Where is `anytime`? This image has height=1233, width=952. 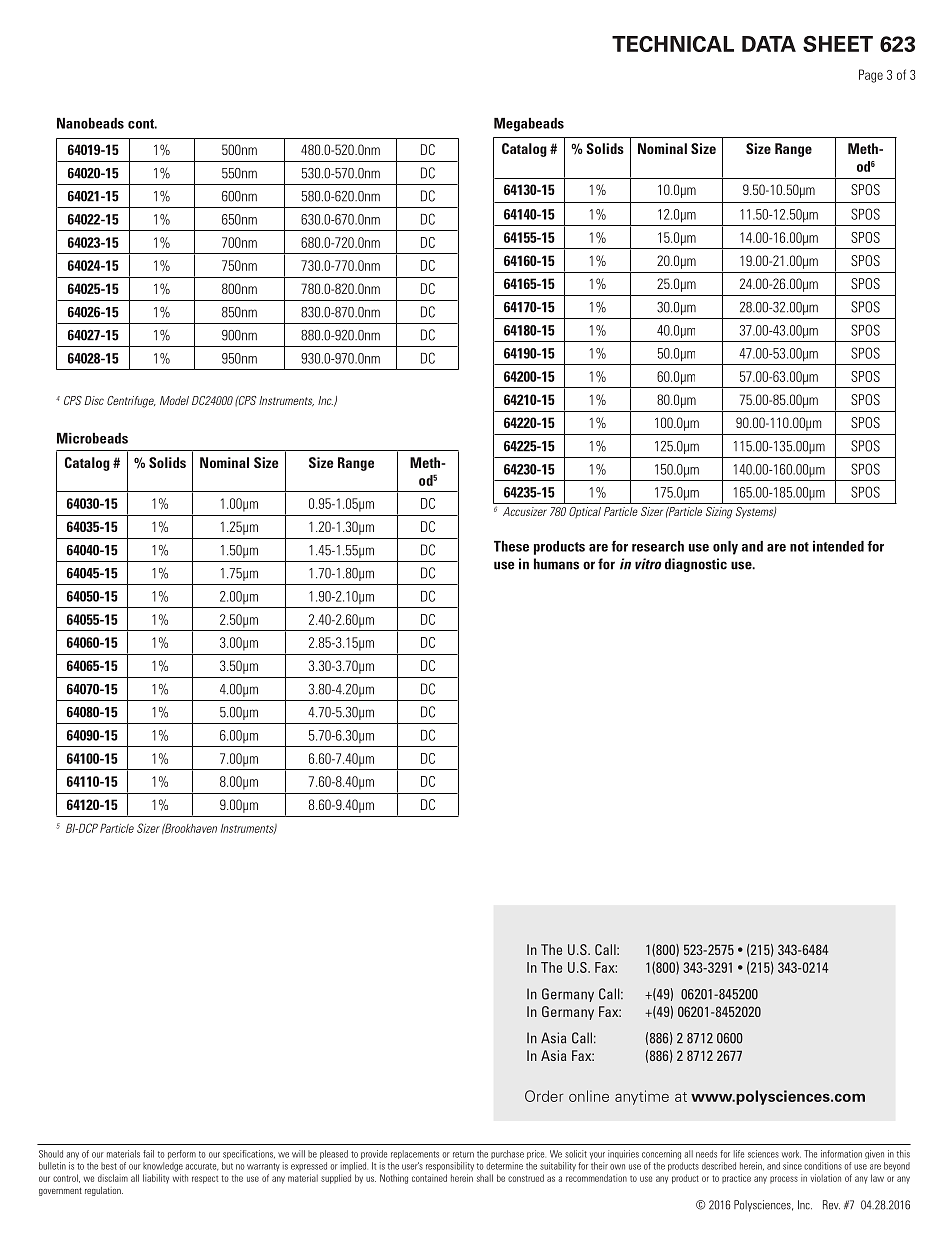
anytime is located at coordinates (642, 1097).
